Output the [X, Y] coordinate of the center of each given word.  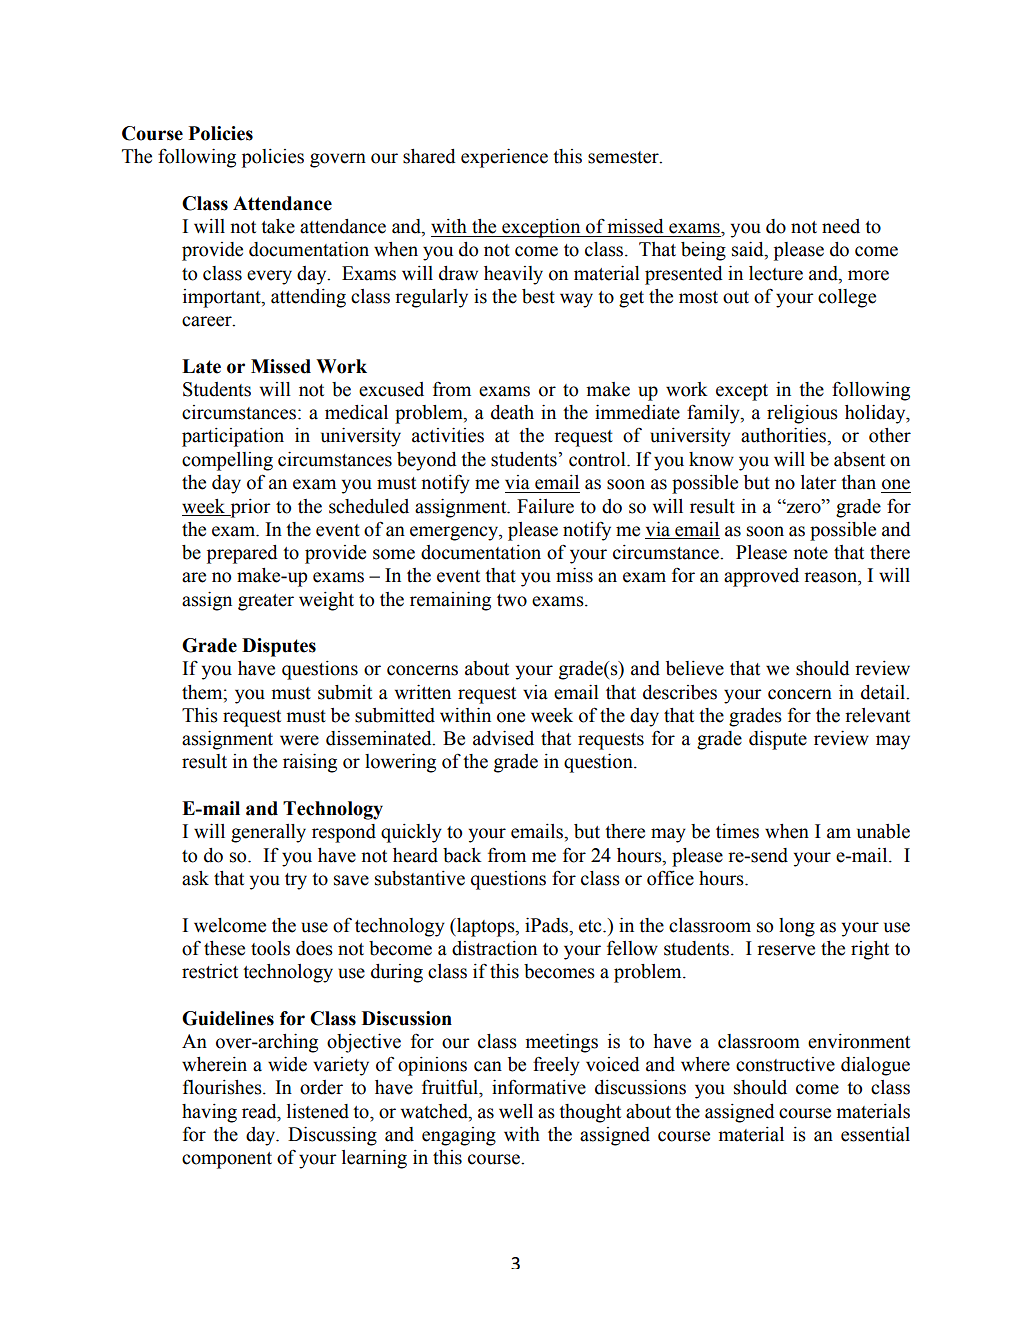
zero [803, 508]
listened [318, 1111]
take [278, 226]
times [737, 831]
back [462, 855]
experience [504, 158]
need [841, 226]
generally [268, 833]
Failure [545, 506]
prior [249, 508]
